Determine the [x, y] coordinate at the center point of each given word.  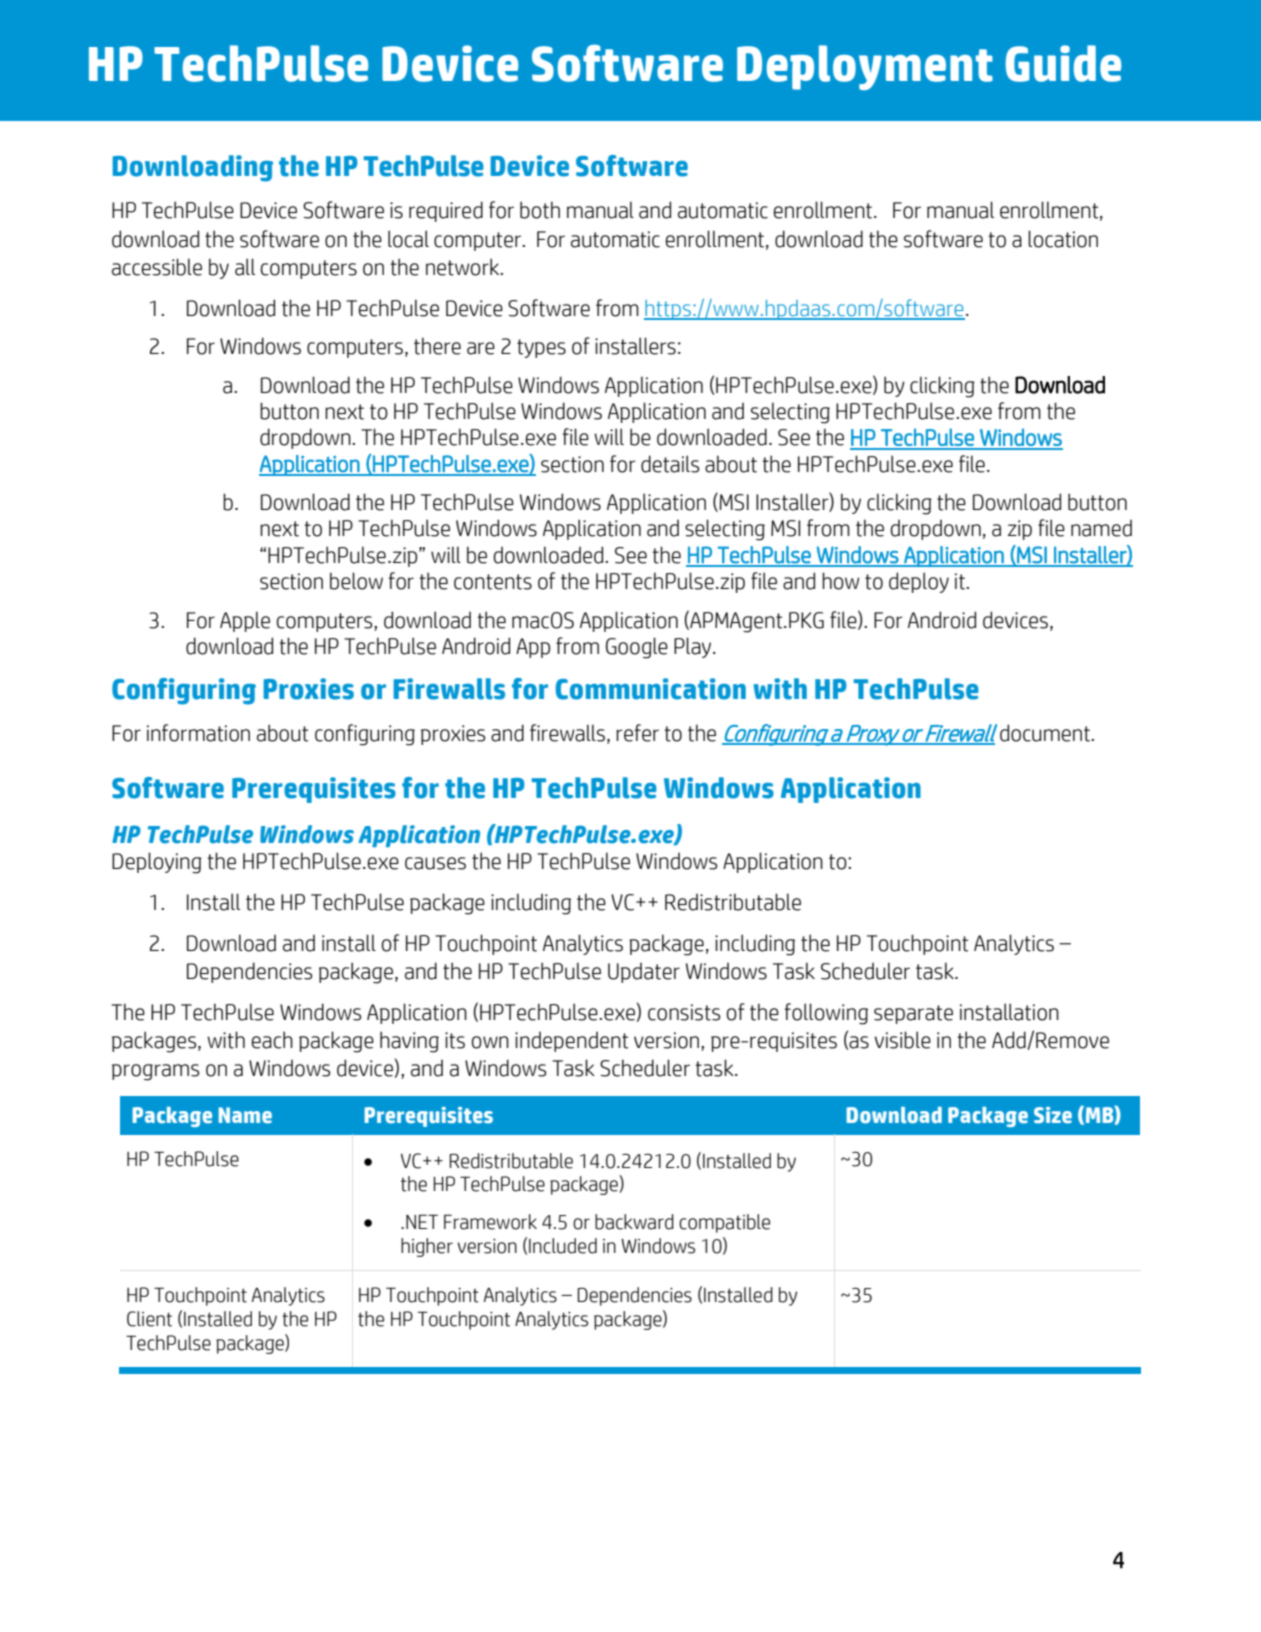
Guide [1063, 63]
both [540, 210]
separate [913, 1014]
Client [149, 1319]
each [272, 1040]
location [1063, 239]
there [437, 346]
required [446, 211]
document [1046, 733]
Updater [644, 973]
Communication [651, 689]
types [541, 348]
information [198, 733]
